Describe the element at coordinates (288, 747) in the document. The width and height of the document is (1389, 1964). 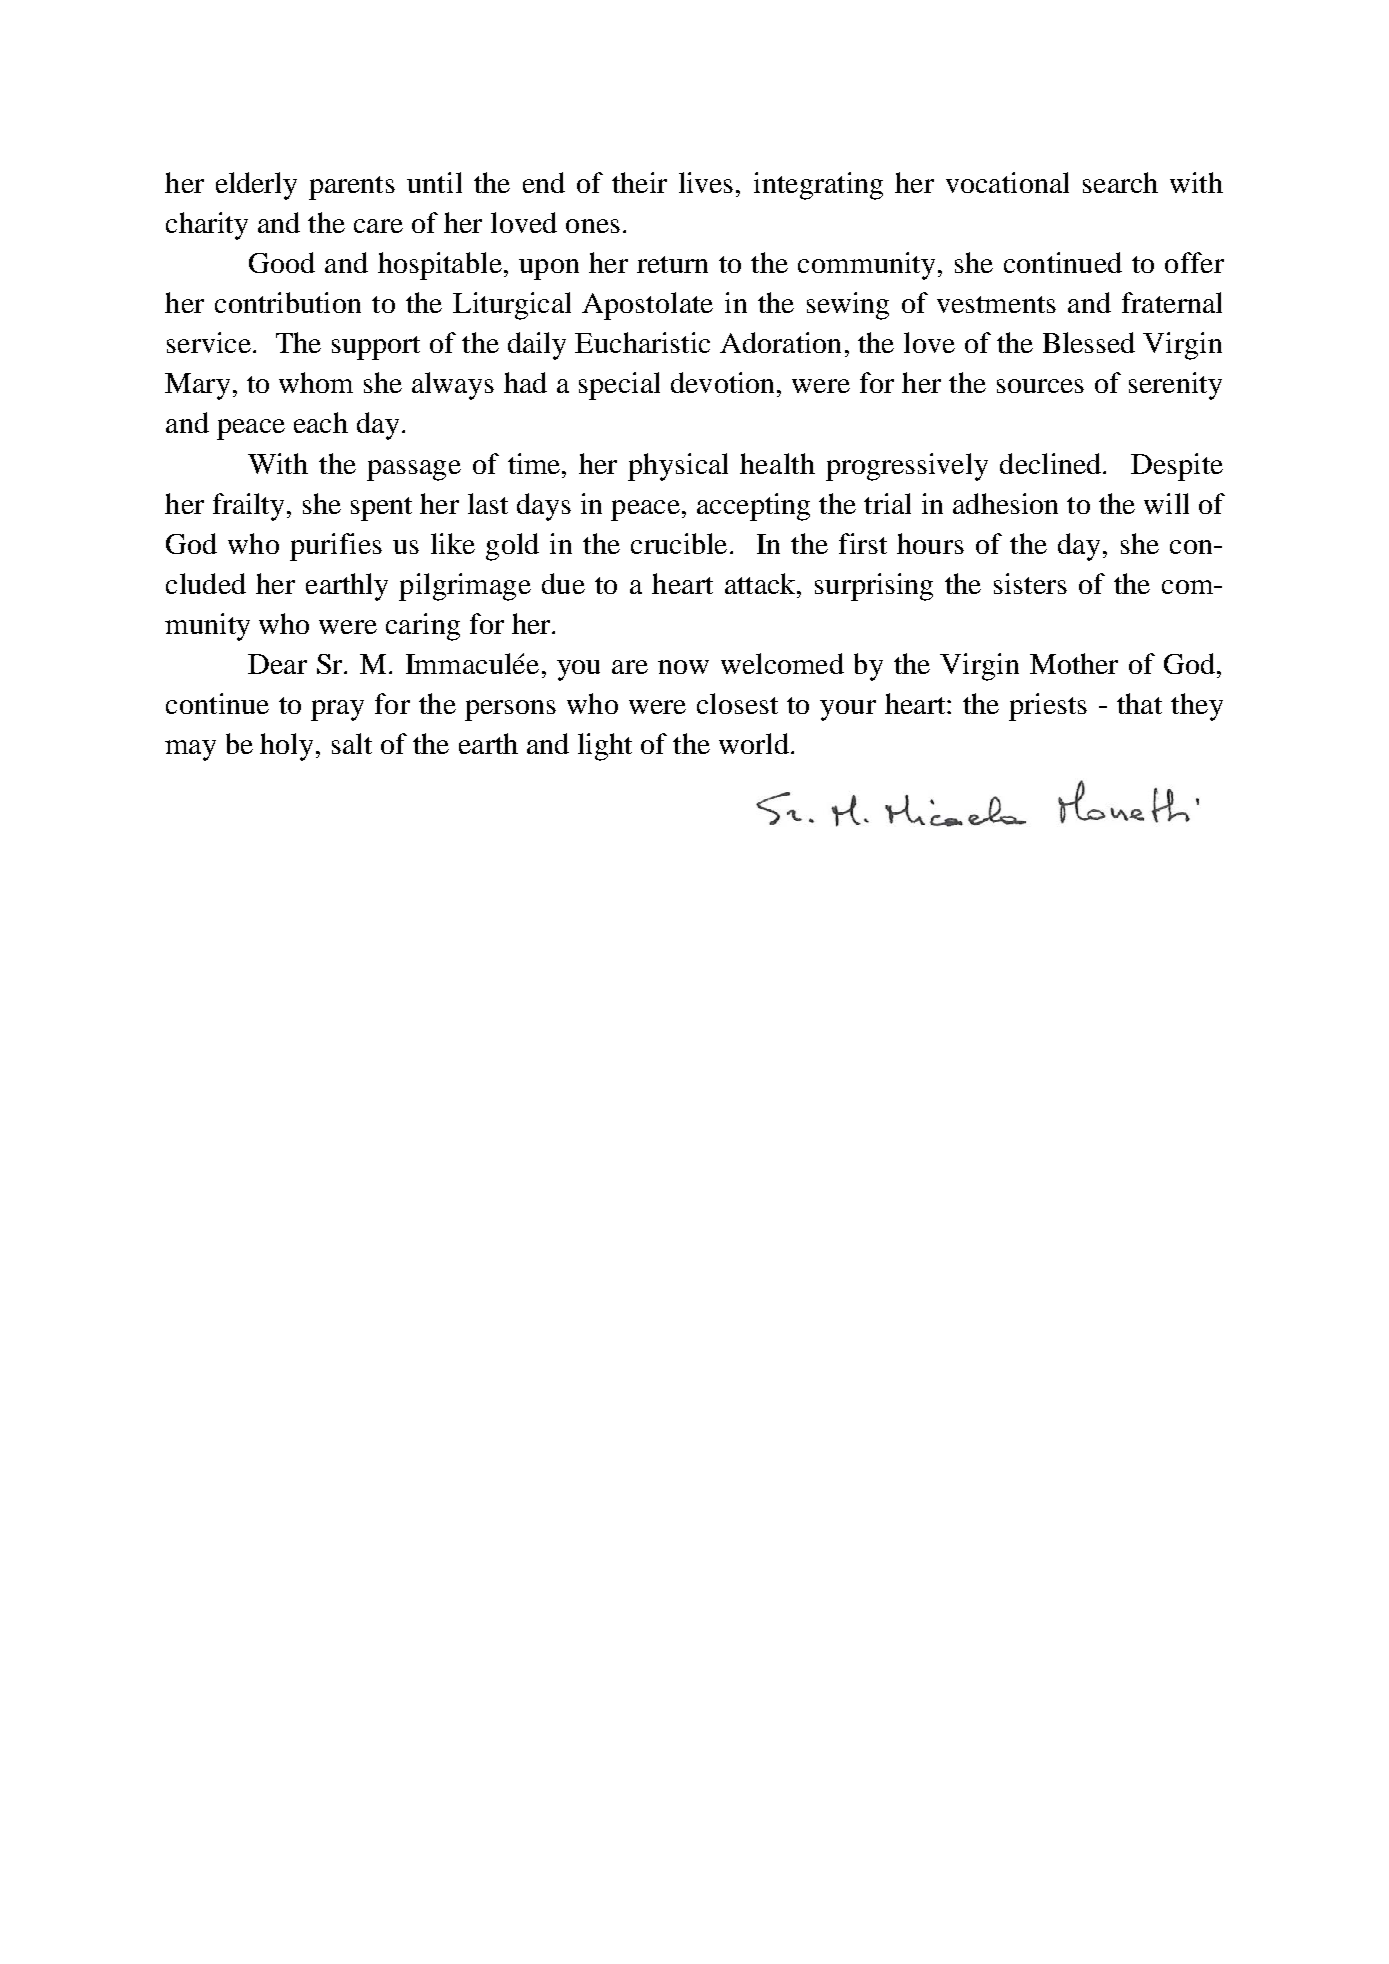
I see `holy` at that location.
